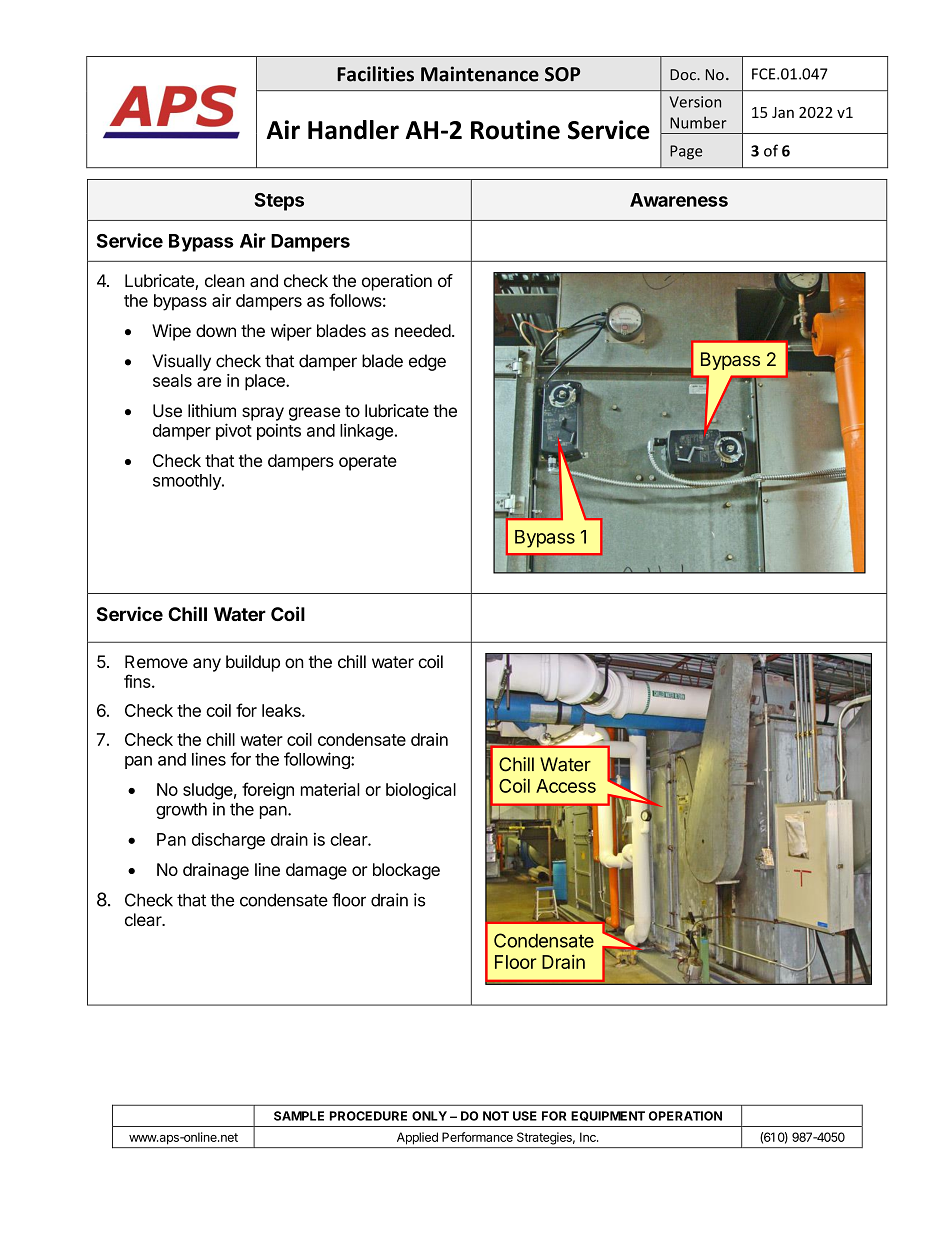  I want to click on Steps, so click(279, 202).
